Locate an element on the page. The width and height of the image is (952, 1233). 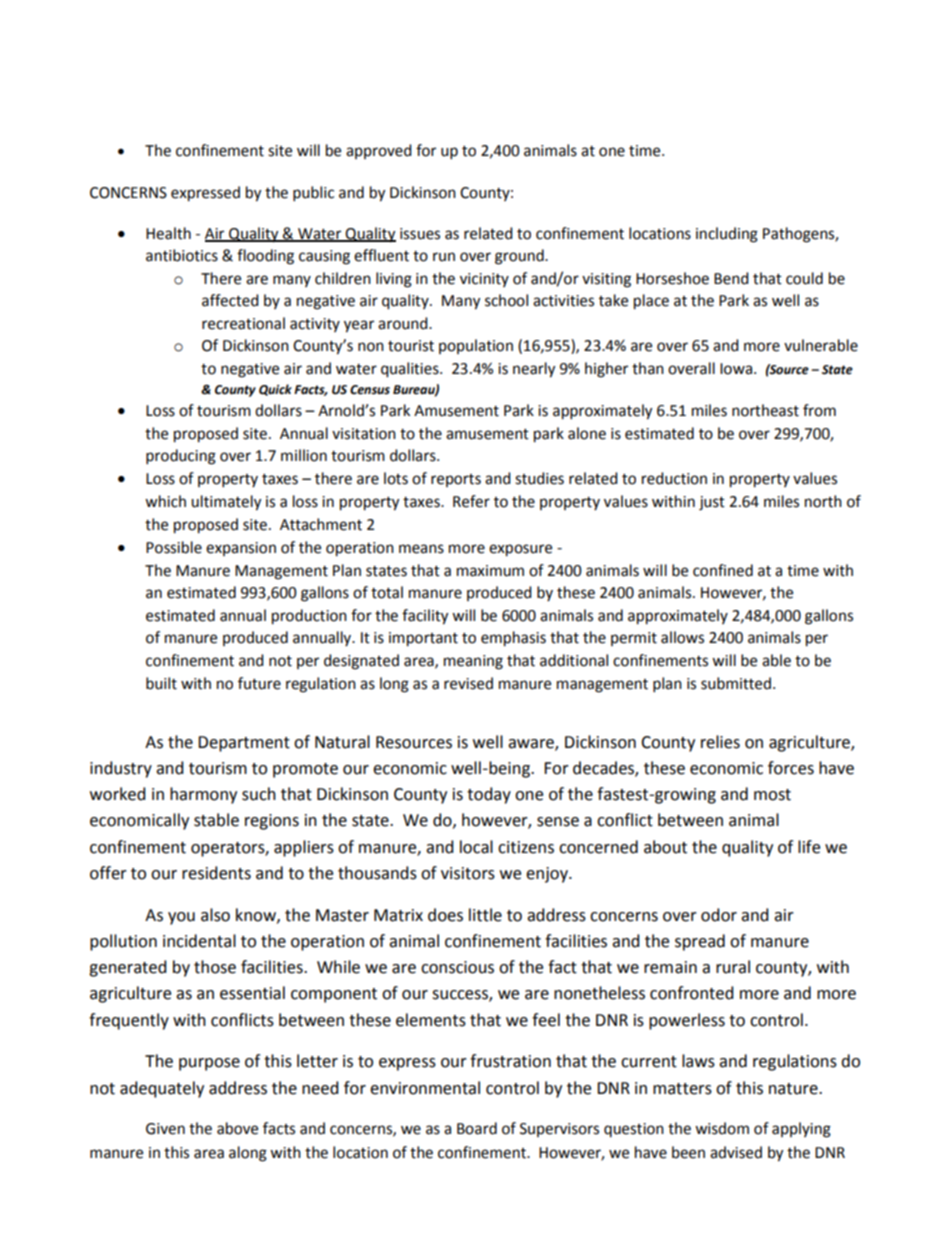
which is located at coordinates (165, 501).
